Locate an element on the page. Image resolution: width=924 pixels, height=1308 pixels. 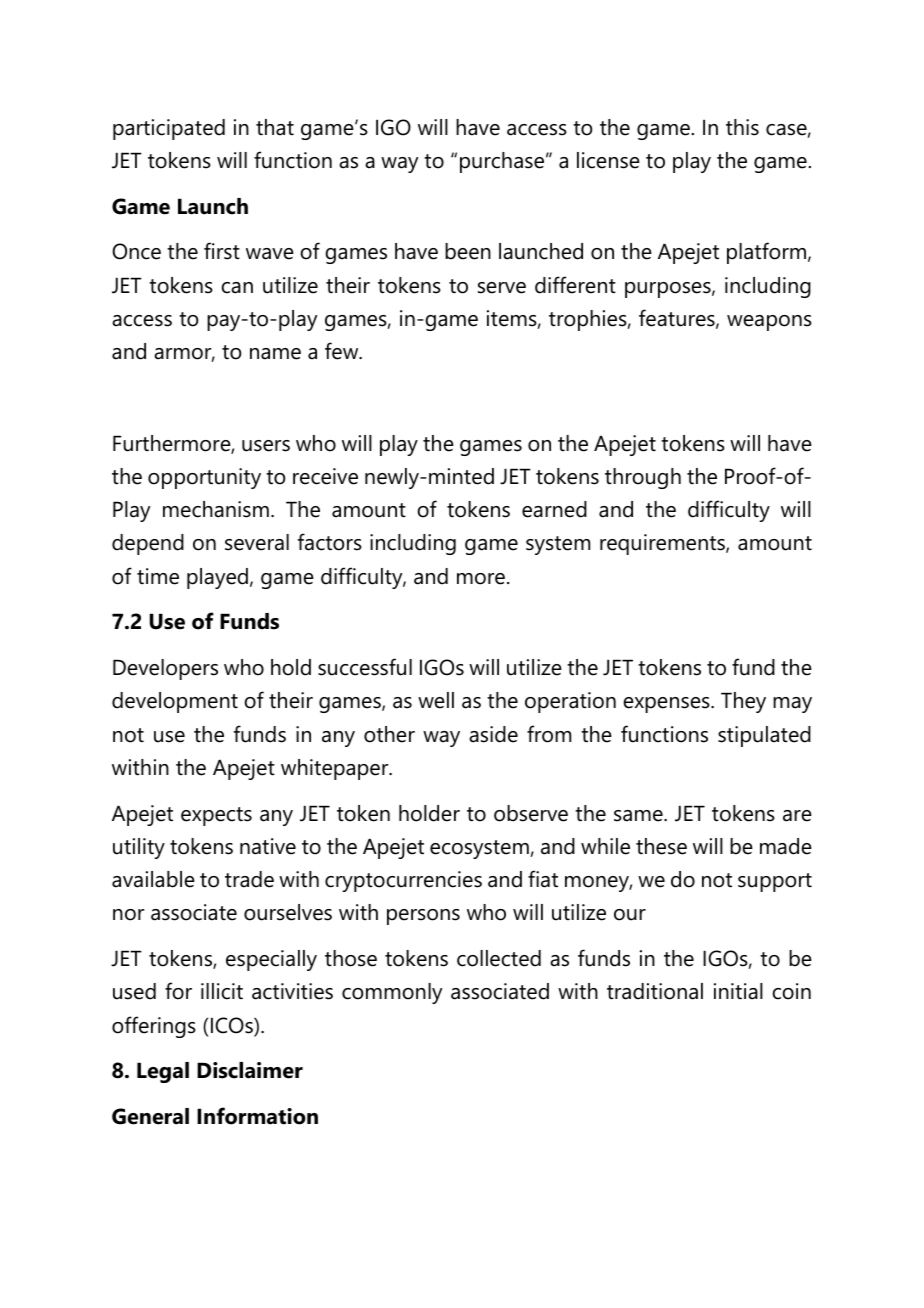
this is located at coordinates (742, 127).
